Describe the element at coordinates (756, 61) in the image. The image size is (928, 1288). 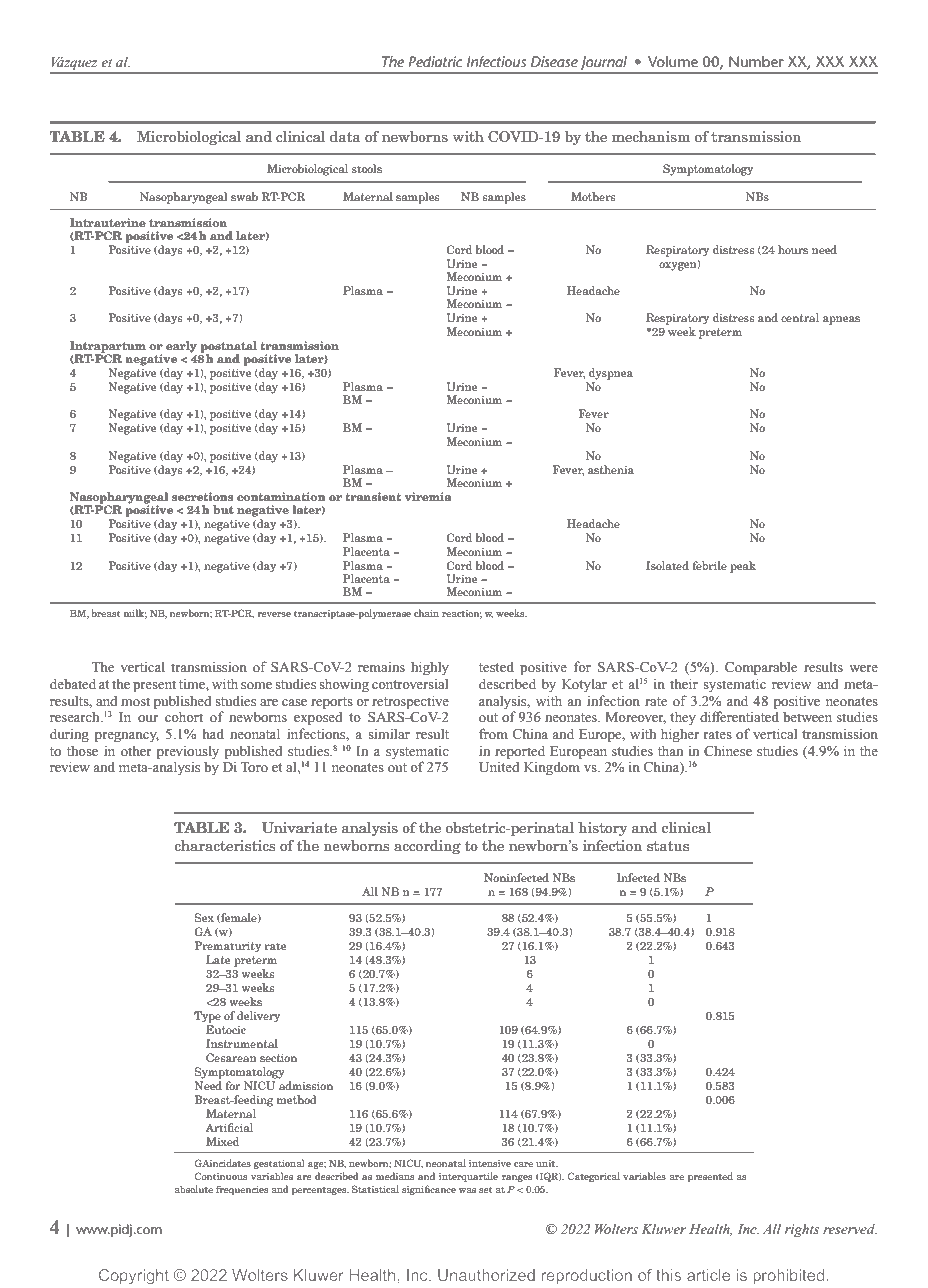
I see `Number` at that location.
